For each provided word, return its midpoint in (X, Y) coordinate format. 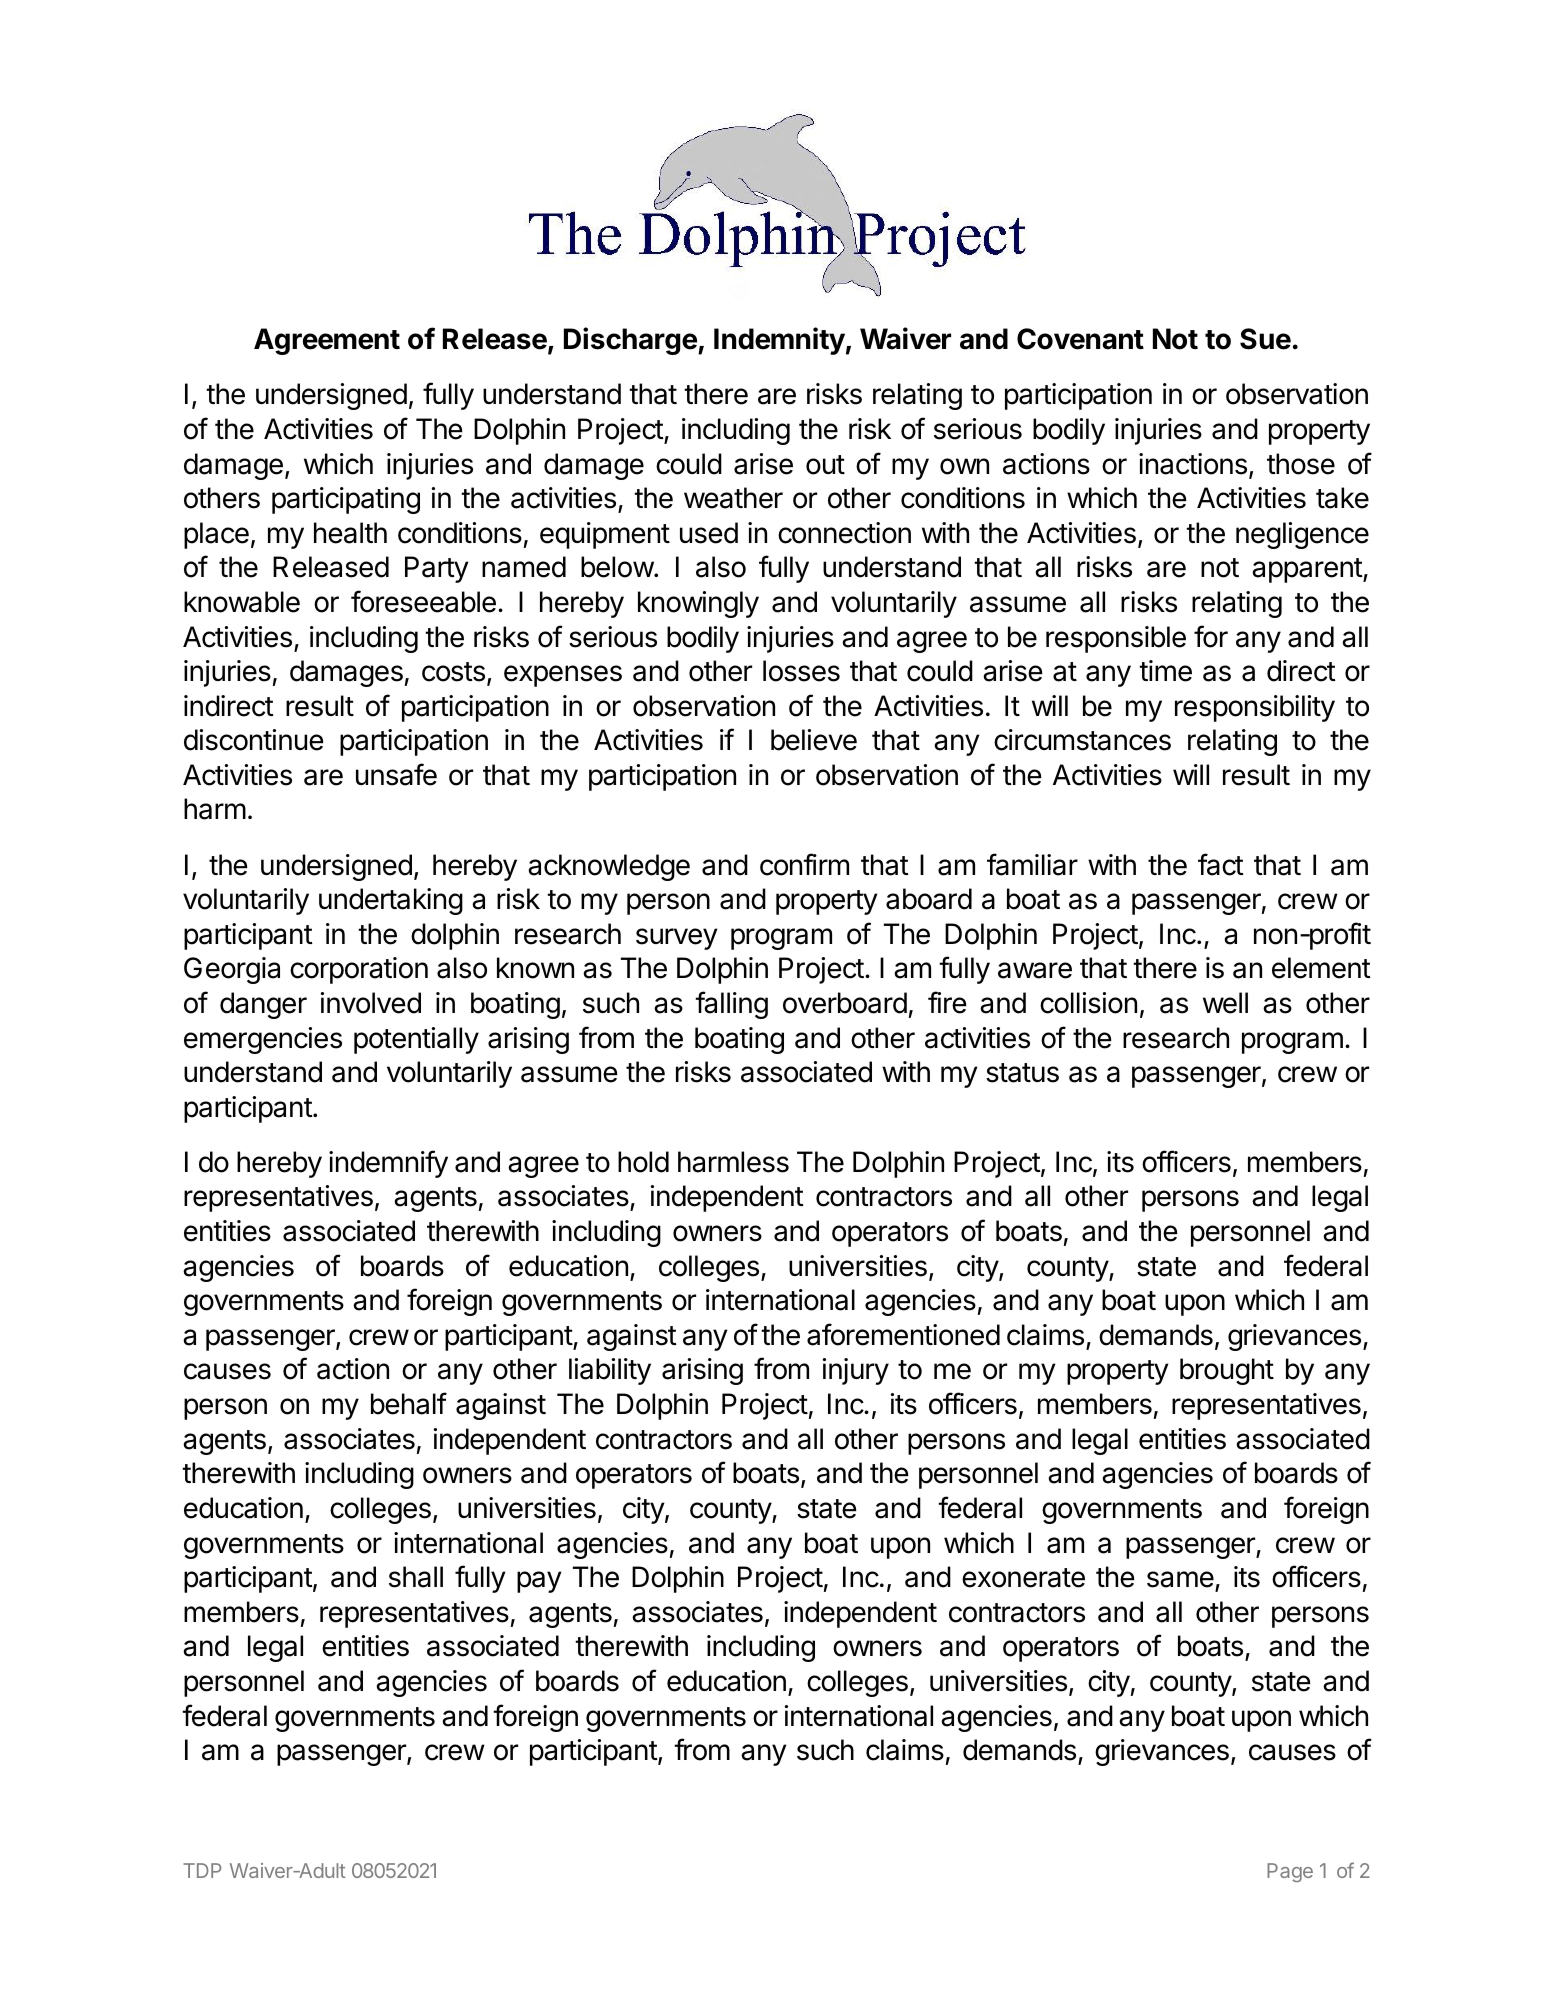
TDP (202, 1870)
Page (1290, 1872)
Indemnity (779, 341)
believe (814, 740)
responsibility (1255, 708)
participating (346, 500)
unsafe (396, 774)
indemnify (388, 1164)
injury (856, 1371)
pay (539, 1582)
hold (643, 1162)
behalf (409, 1403)
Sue (1265, 339)
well (1225, 1003)
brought (1227, 1371)
